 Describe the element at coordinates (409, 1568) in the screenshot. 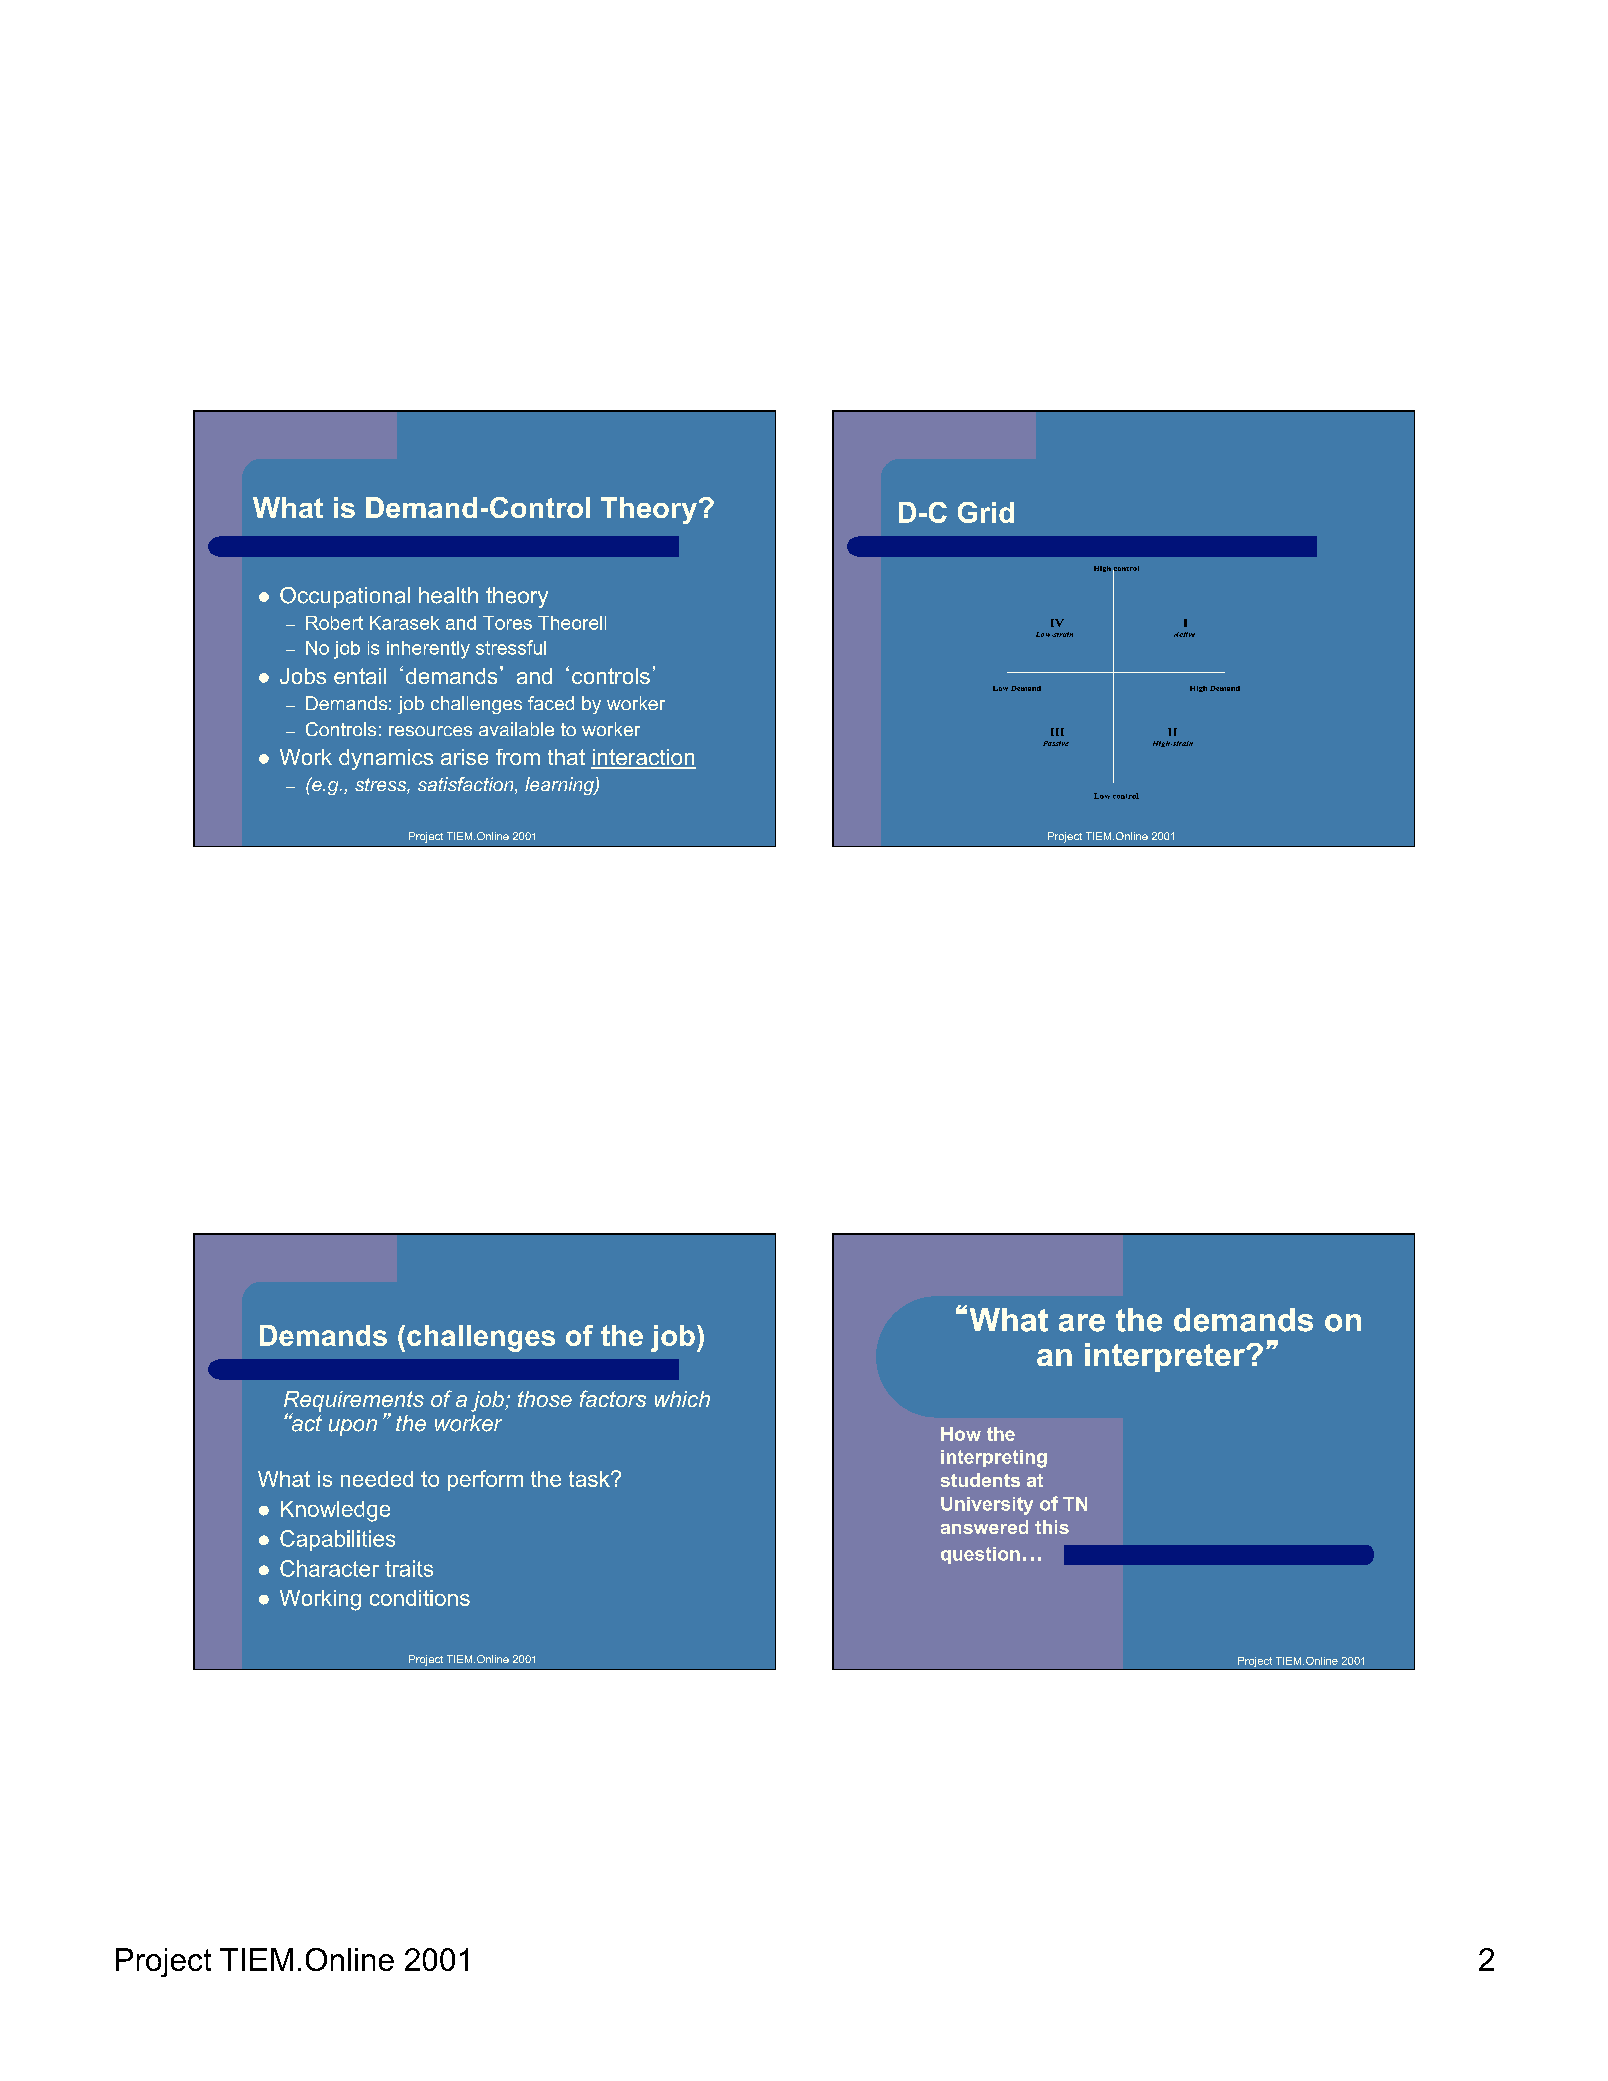

I see `traits` at that location.
